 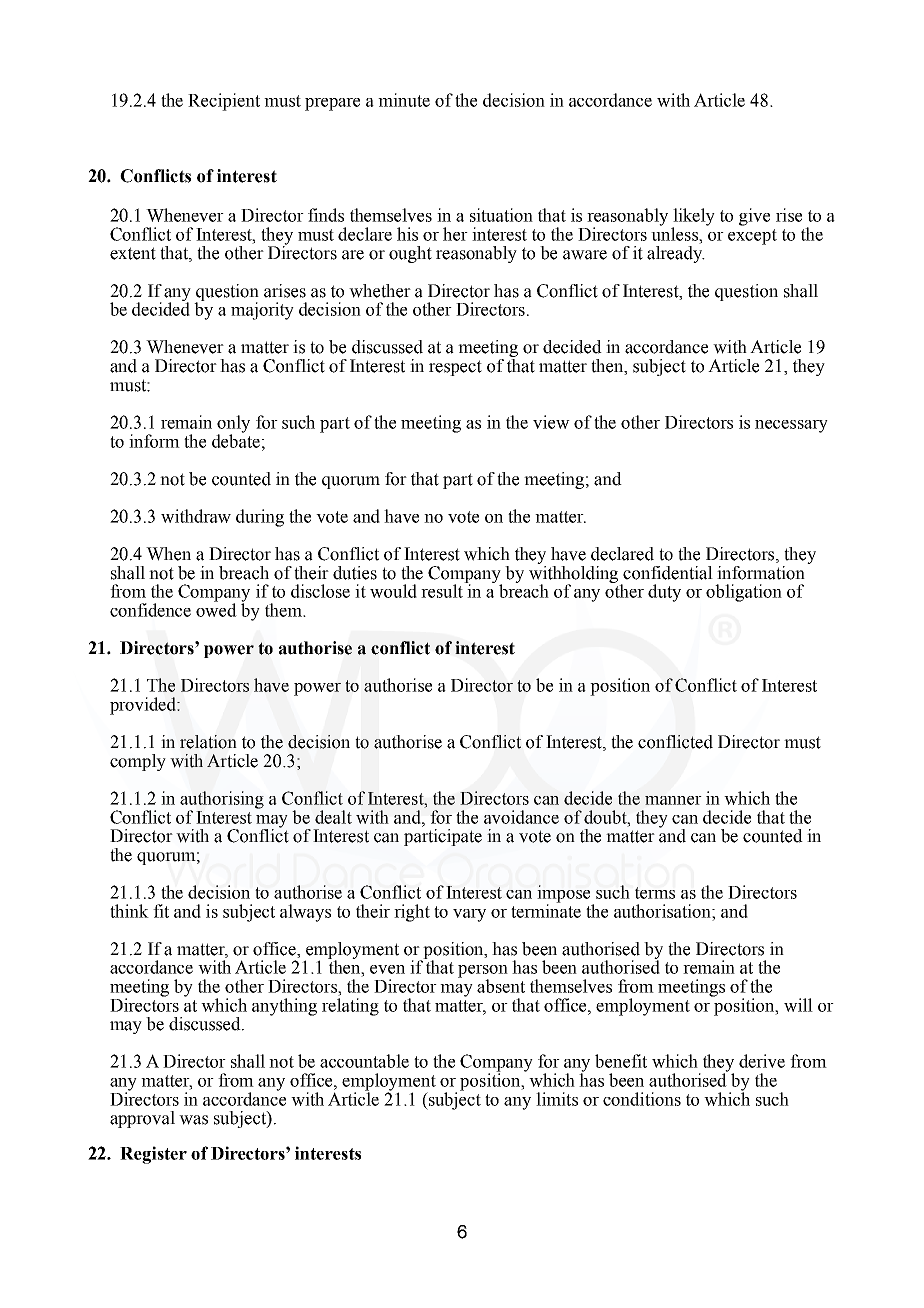 I want to click on limits, so click(x=557, y=1099).
